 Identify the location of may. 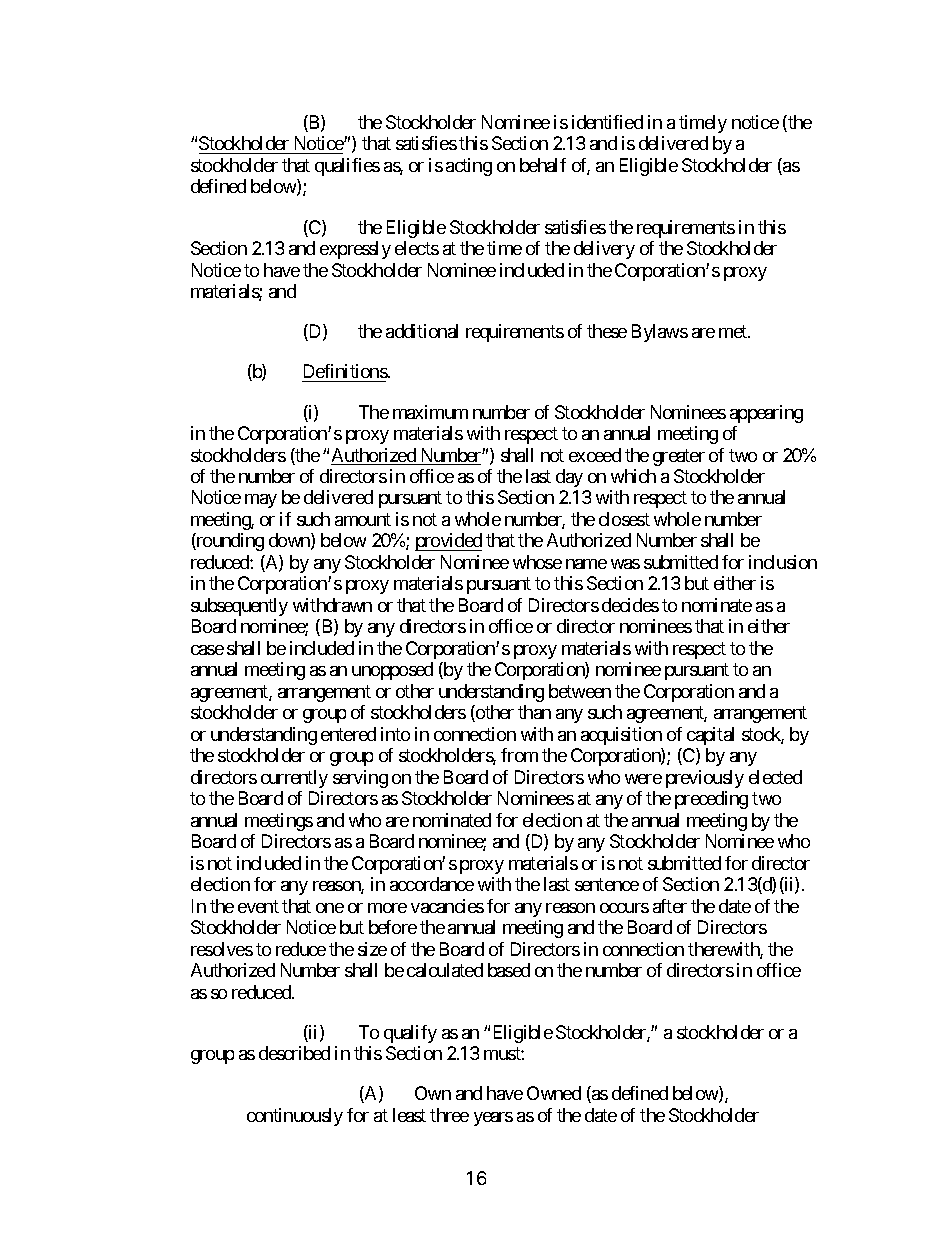
(261, 501).
